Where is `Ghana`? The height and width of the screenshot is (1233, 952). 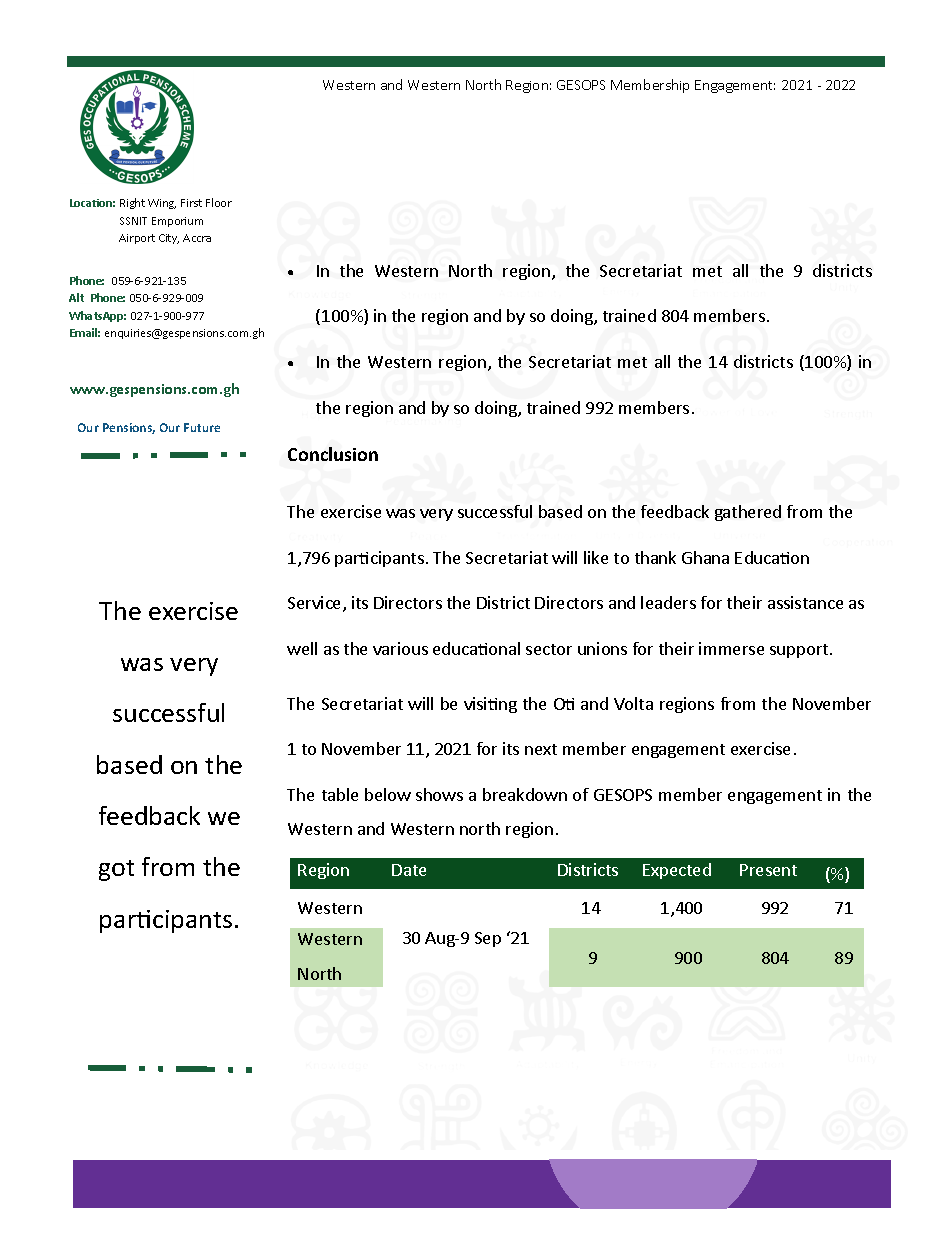
Ghana is located at coordinates (705, 557).
